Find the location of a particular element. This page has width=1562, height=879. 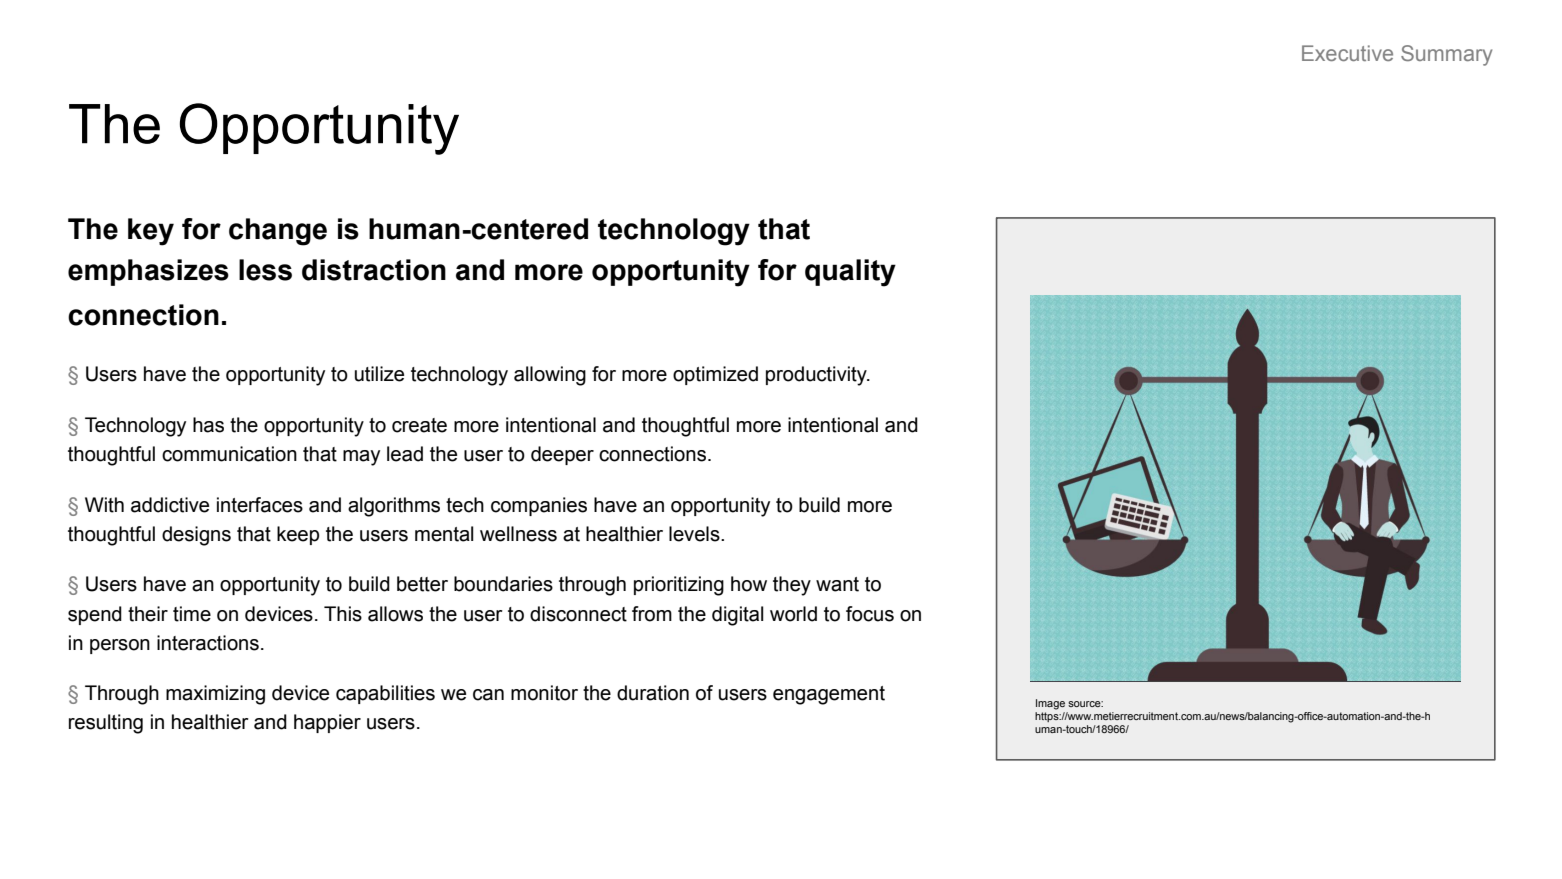

Executive is located at coordinates (1347, 53).
